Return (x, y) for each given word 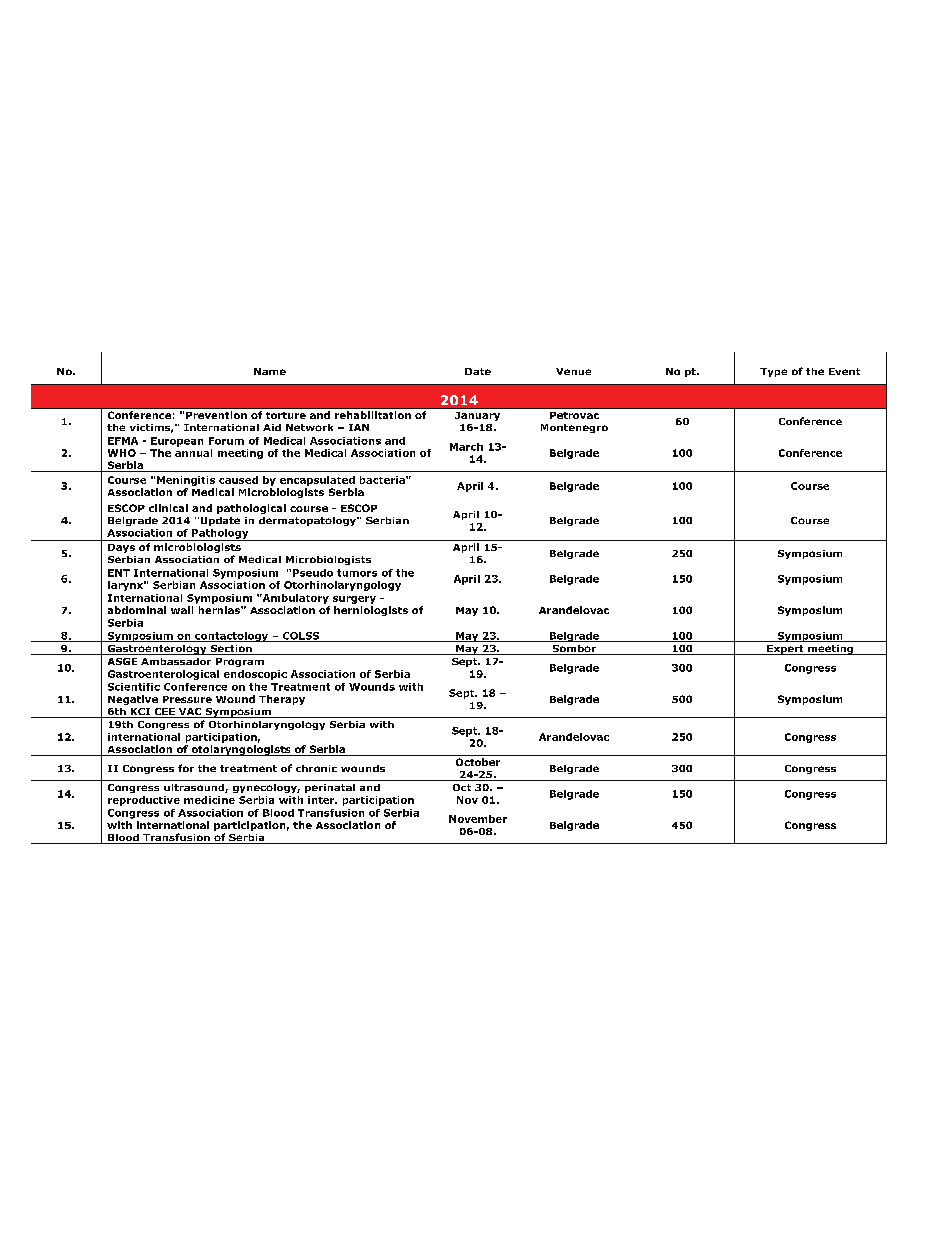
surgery (354, 600)
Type (773, 372)
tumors (357, 573)
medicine (209, 800)
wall (182, 610)
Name (270, 371)
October (478, 762)
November (478, 819)
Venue (573, 371)
